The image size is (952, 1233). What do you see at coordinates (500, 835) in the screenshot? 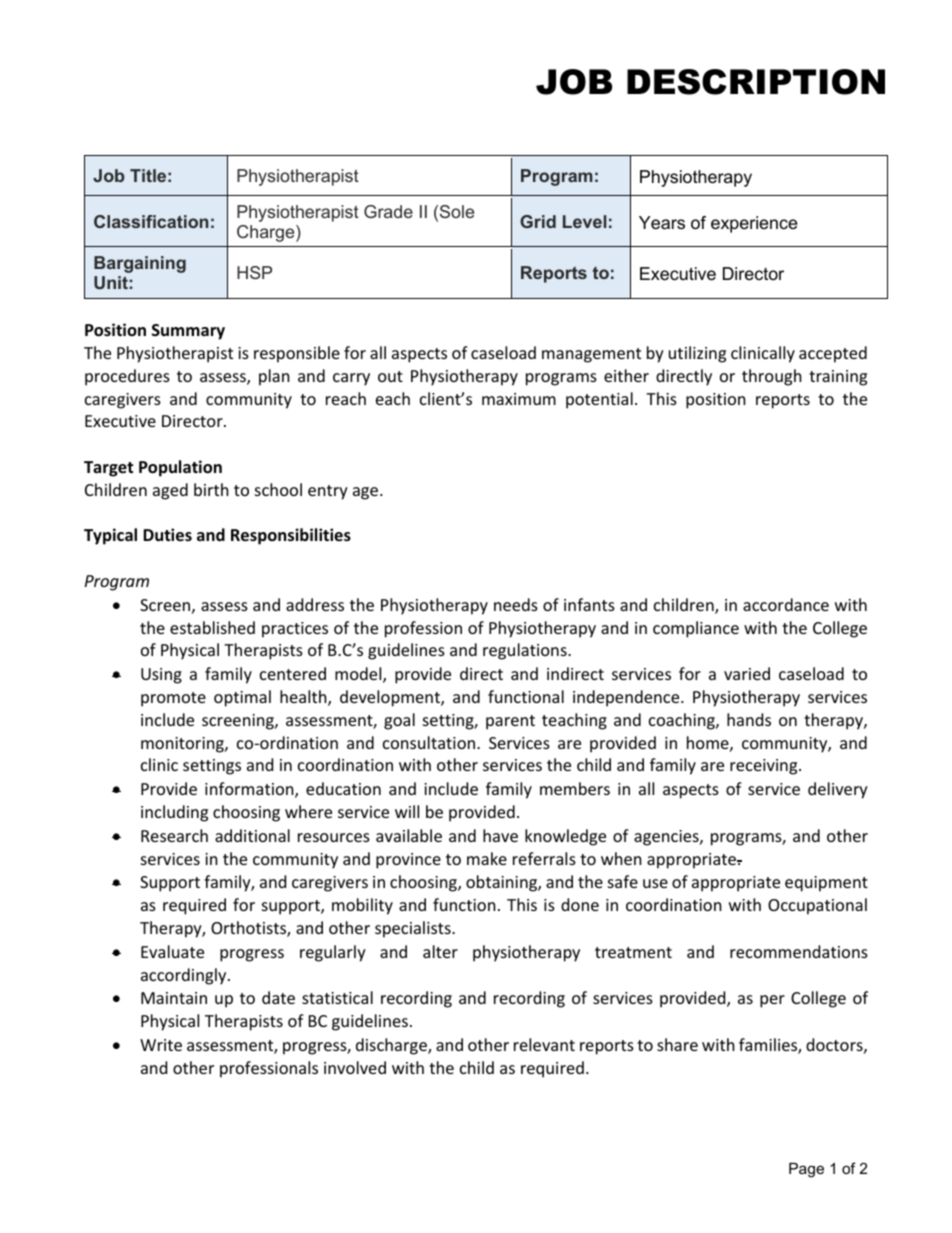
I see `have` at bounding box center [500, 835].
